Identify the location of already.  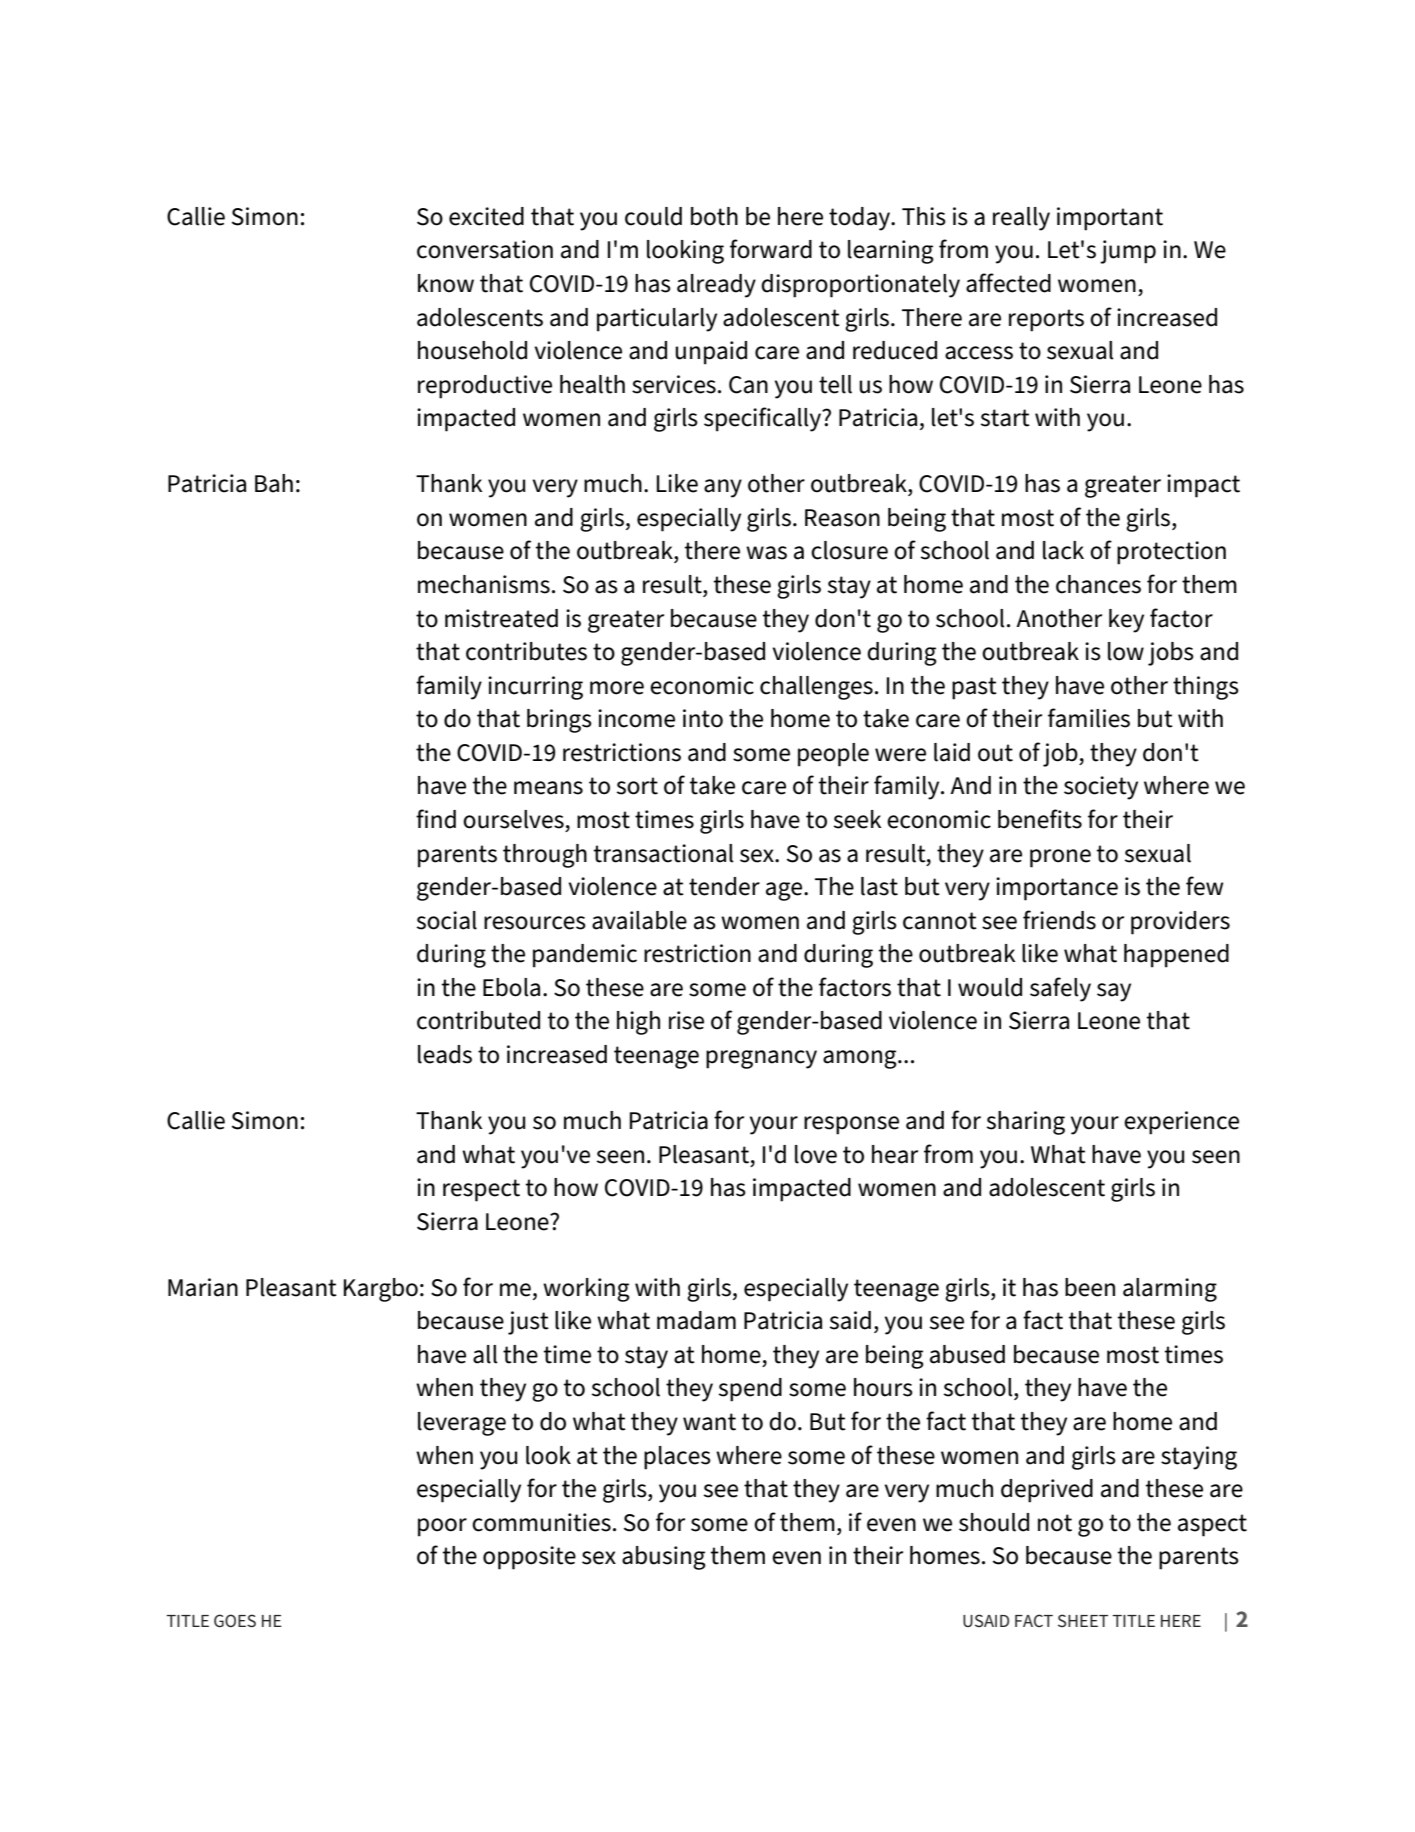
(716, 286).
